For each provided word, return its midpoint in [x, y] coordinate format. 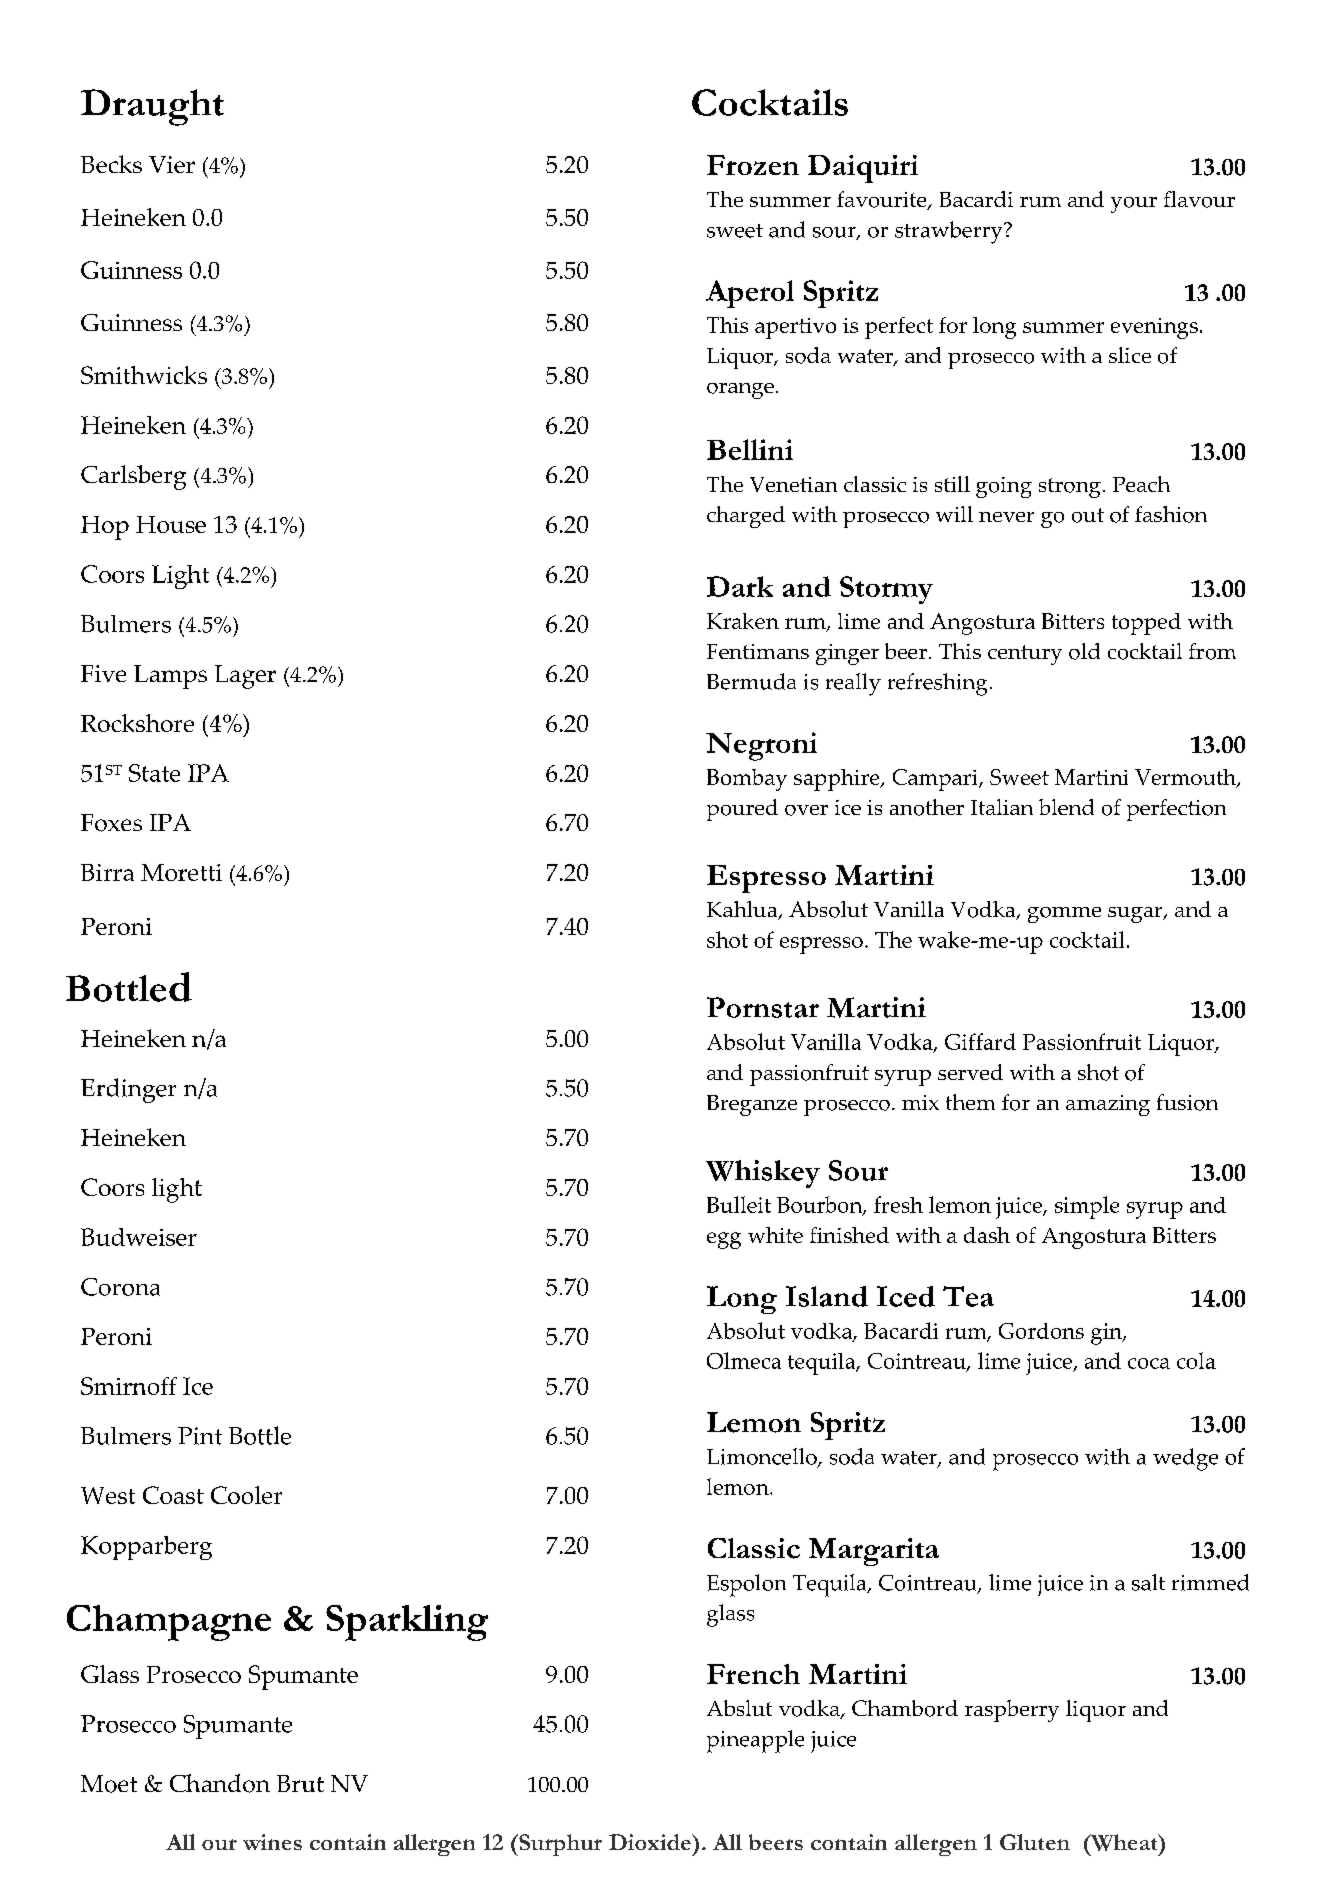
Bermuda [751, 681]
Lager [245, 677]
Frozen [753, 165]
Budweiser [139, 1237]
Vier [172, 164]
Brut [300, 1783]
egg [724, 1240]
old [1084, 651]
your [1134, 205]
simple [1087, 1207]
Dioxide [651, 1842]
